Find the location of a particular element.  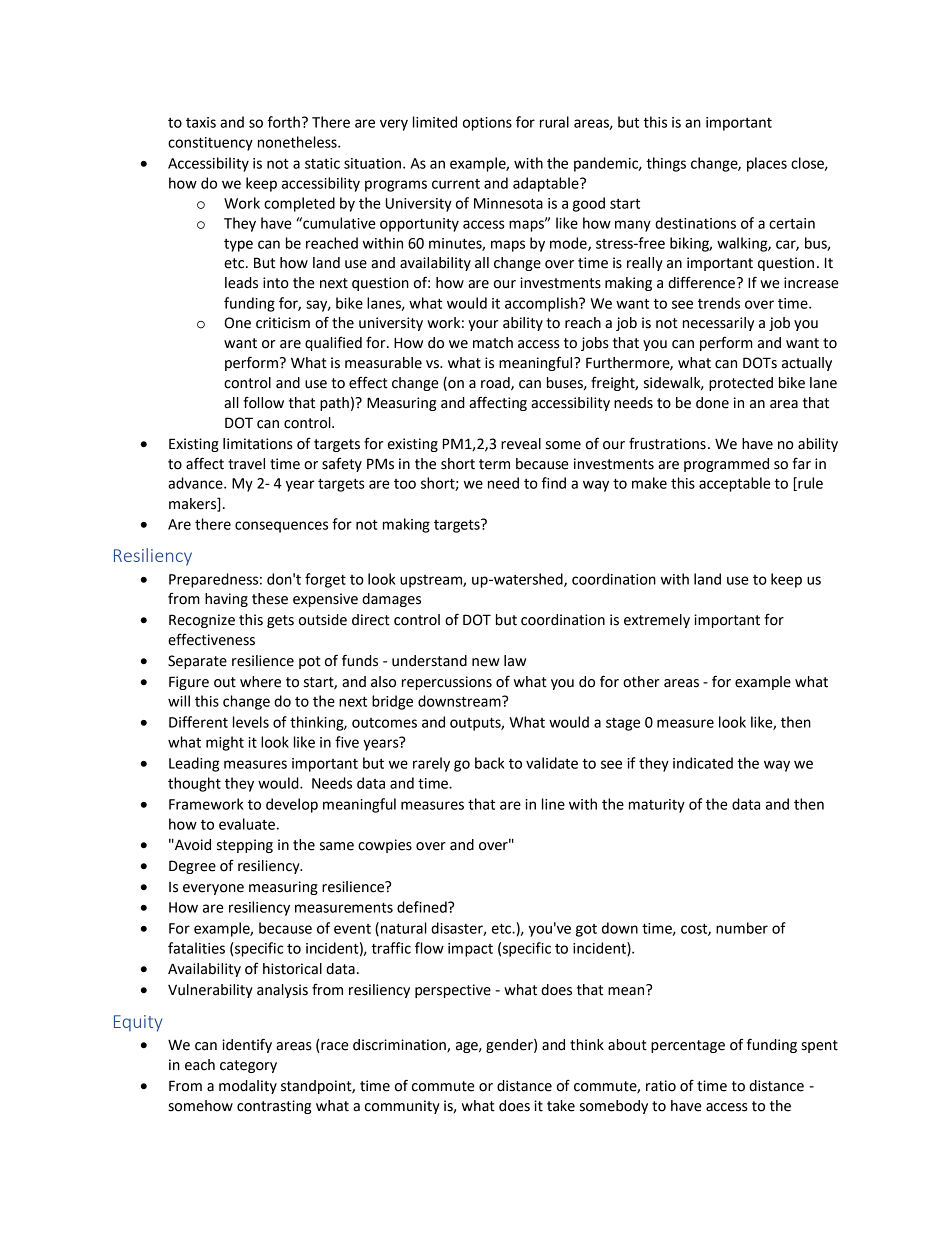

constituency is located at coordinates (210, 144).
